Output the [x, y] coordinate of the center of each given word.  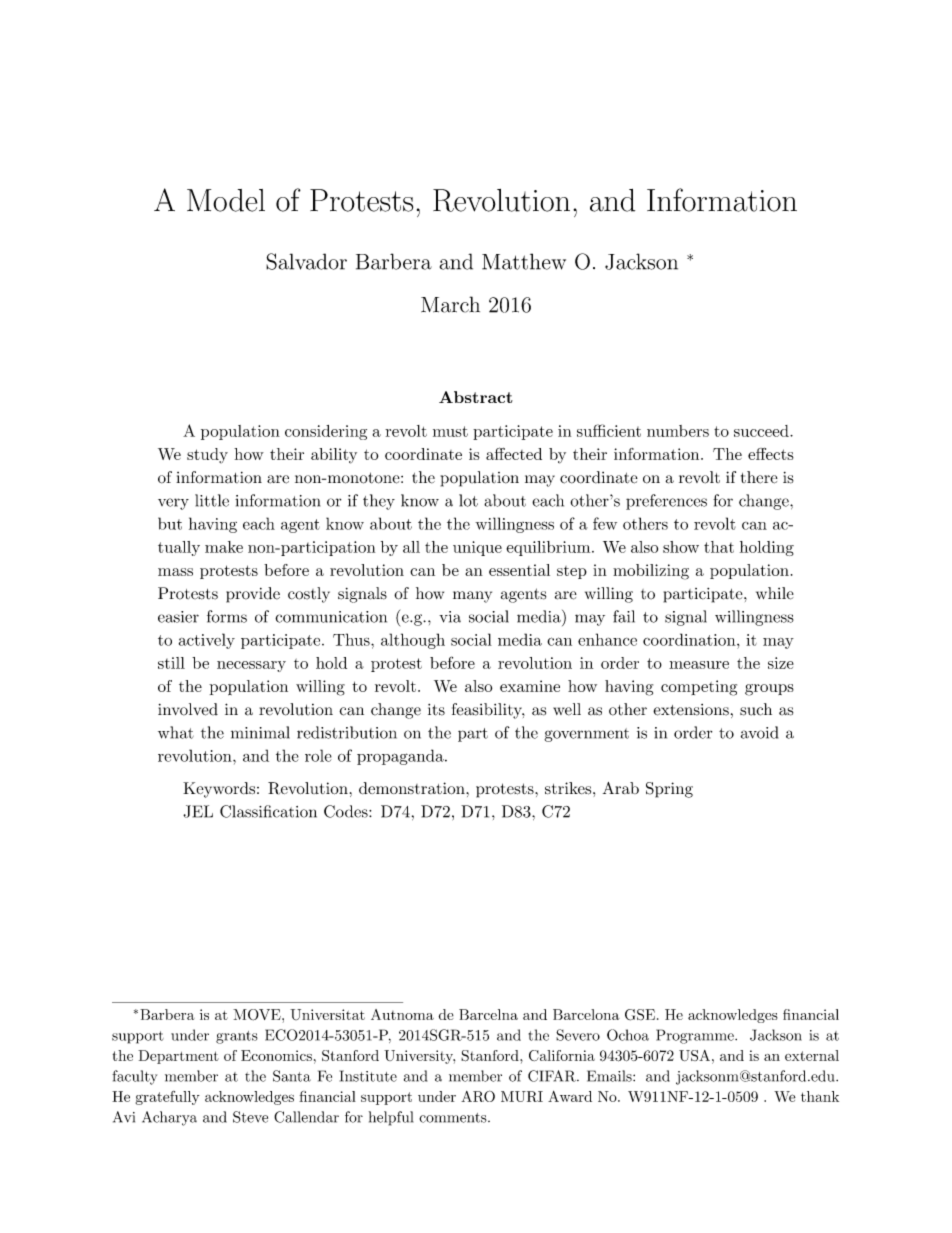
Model [226, 200]
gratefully [168, 1098]
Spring [669, 790]
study [207, 455]
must [450, 431]
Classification [268, 811]
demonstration [413, 788]
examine [530, 686]
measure [699, 665]
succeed [762, 431]
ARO [478, 1096]
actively [207, 641]
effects [771, 454]
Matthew [524, 261]
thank [820, 1096]
